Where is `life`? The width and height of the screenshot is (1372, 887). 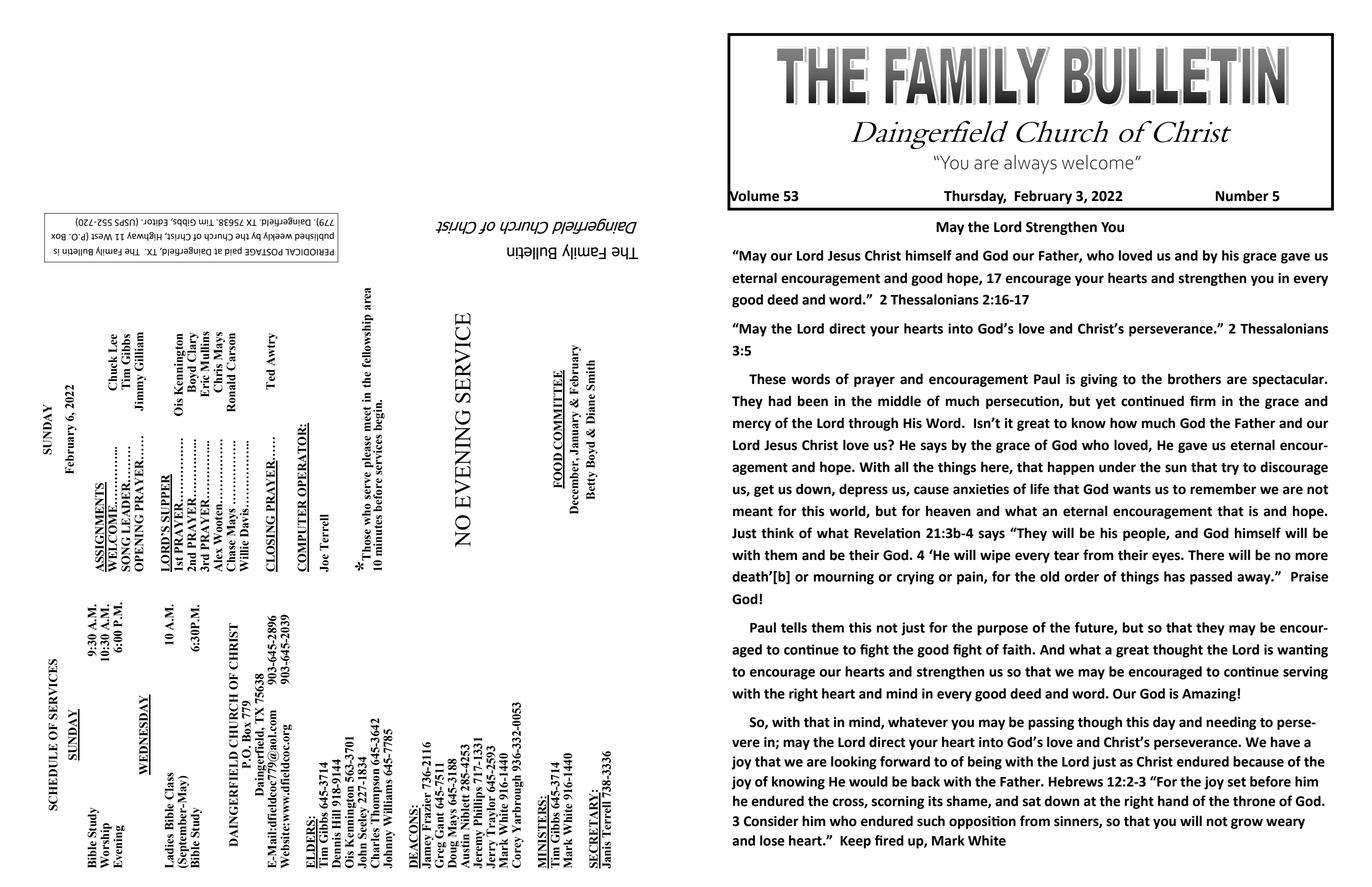
life is located at coordinates (1039, 489).
